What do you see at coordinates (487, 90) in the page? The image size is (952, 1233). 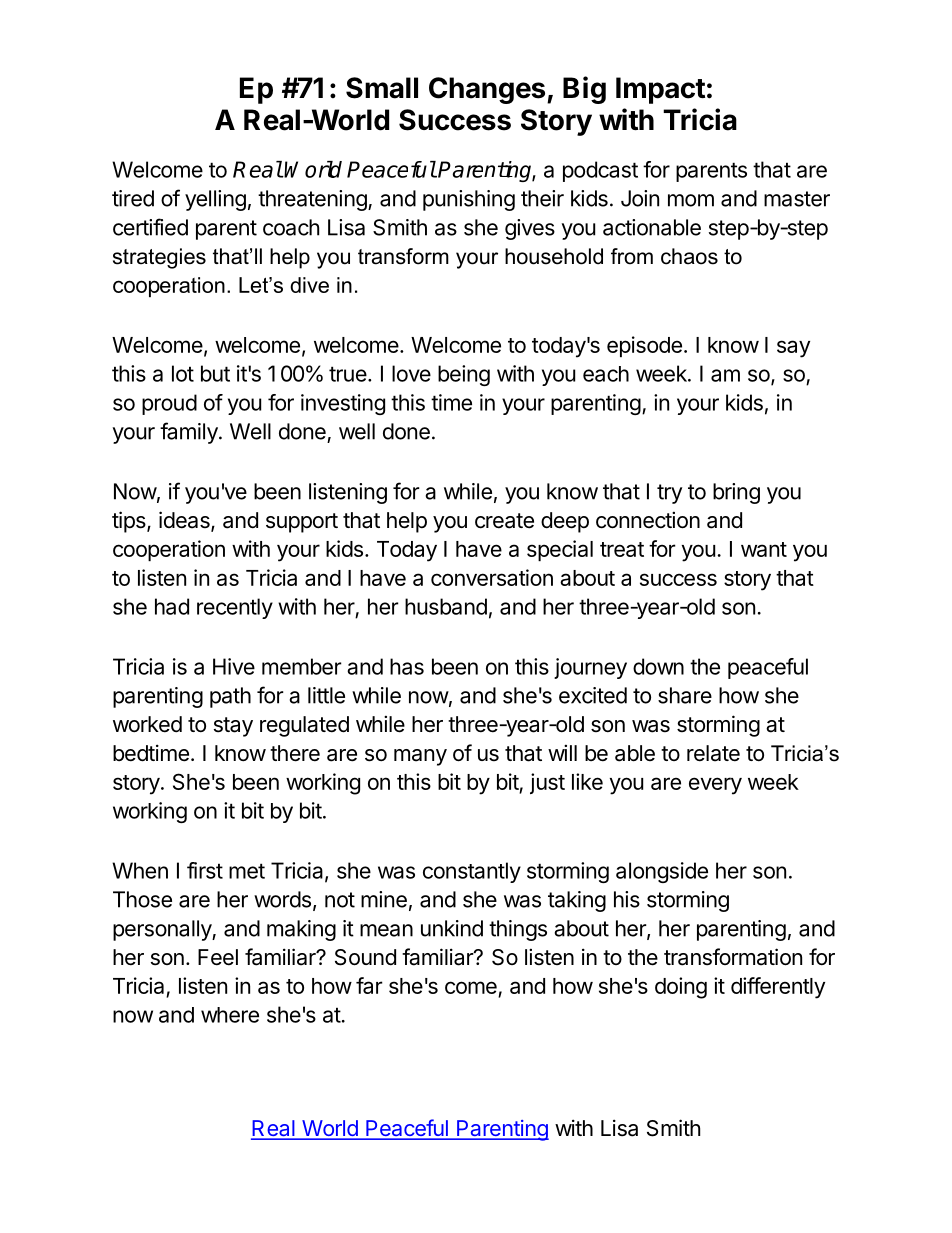 I see `Changes` at bounding box center [487, 90].
